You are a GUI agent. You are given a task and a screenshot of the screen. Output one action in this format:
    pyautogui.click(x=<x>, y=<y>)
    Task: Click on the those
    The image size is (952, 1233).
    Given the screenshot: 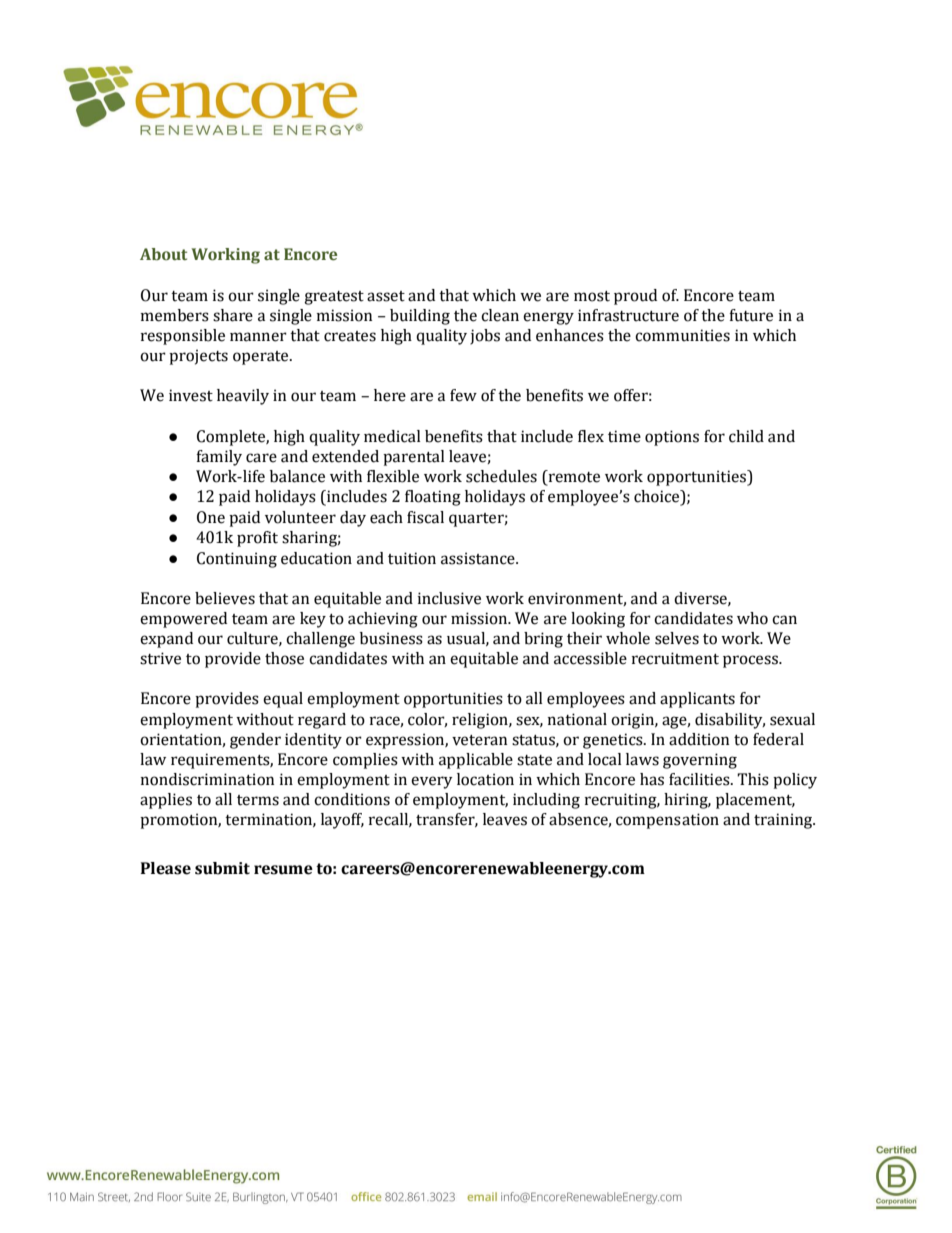 What is the action you would take?
    pyautogui.click(x=284, y=658)
